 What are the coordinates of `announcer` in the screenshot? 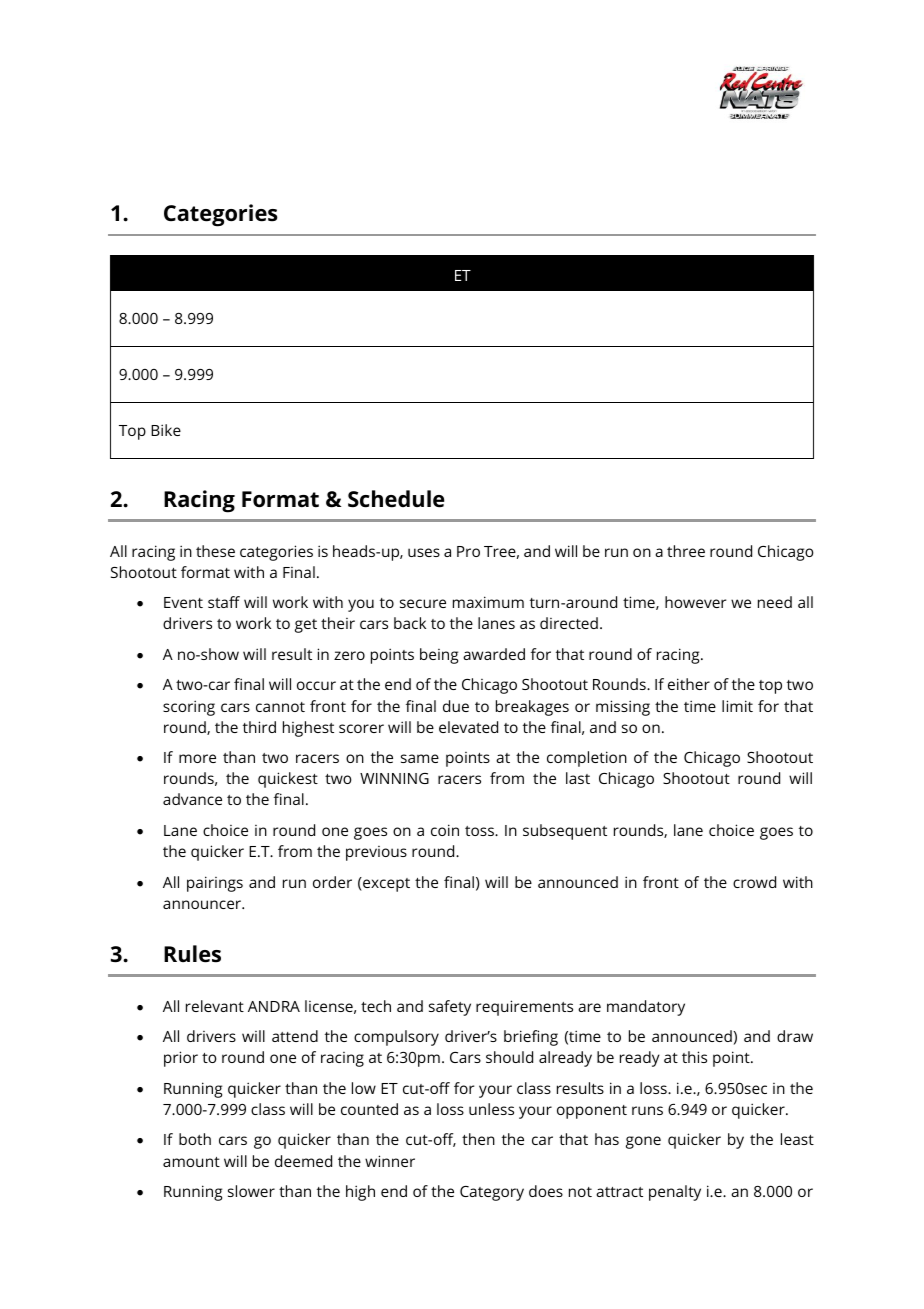 It's located at (203, 904).
